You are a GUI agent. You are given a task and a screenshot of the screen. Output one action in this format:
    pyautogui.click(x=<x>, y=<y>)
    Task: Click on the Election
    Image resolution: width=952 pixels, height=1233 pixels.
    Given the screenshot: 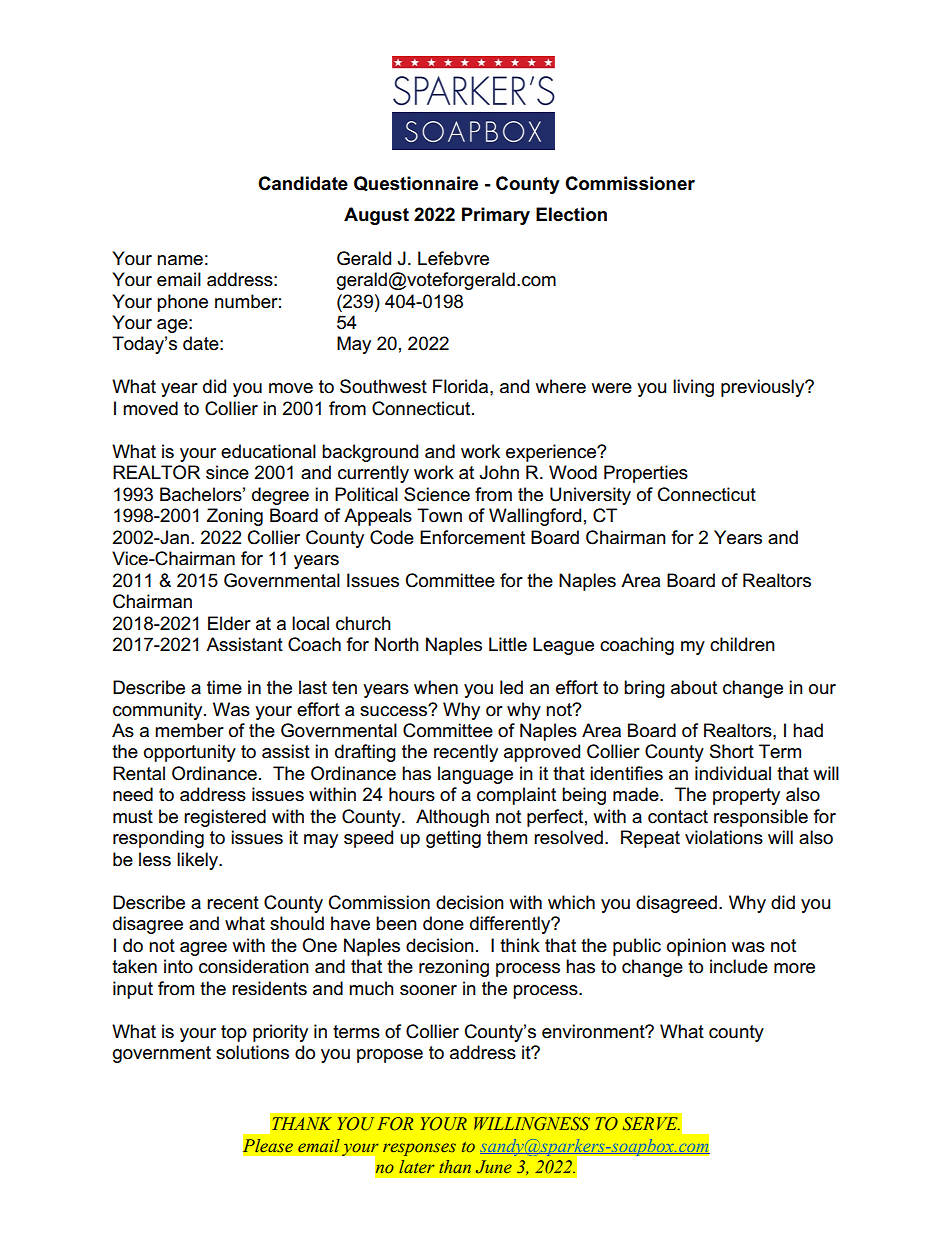 What is the action you would take?
    pyautogui.click(x=571, y=214)
